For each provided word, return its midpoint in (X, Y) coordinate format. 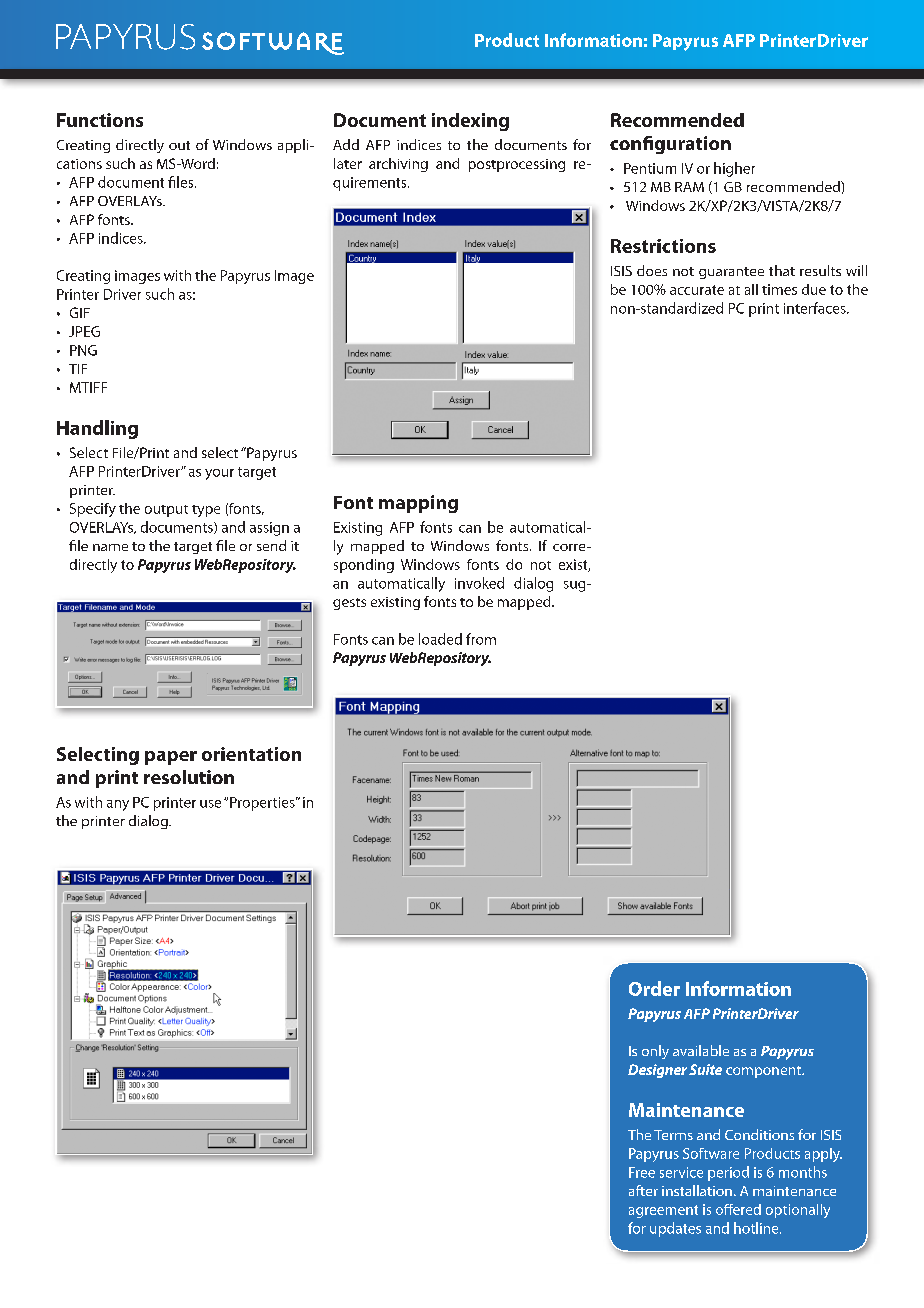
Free (642, 1172)
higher (734, 169)
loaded (440, 639)
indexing (470, 122)
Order (654, 988)
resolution (189, 777)
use (210, 804)
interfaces (816, 308)
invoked (479, 583)
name (110, 547)
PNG (83, 350)
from (481, 639)
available (701, 1050)
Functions (100, 120)
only (655, 1052)
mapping (418, 504)
